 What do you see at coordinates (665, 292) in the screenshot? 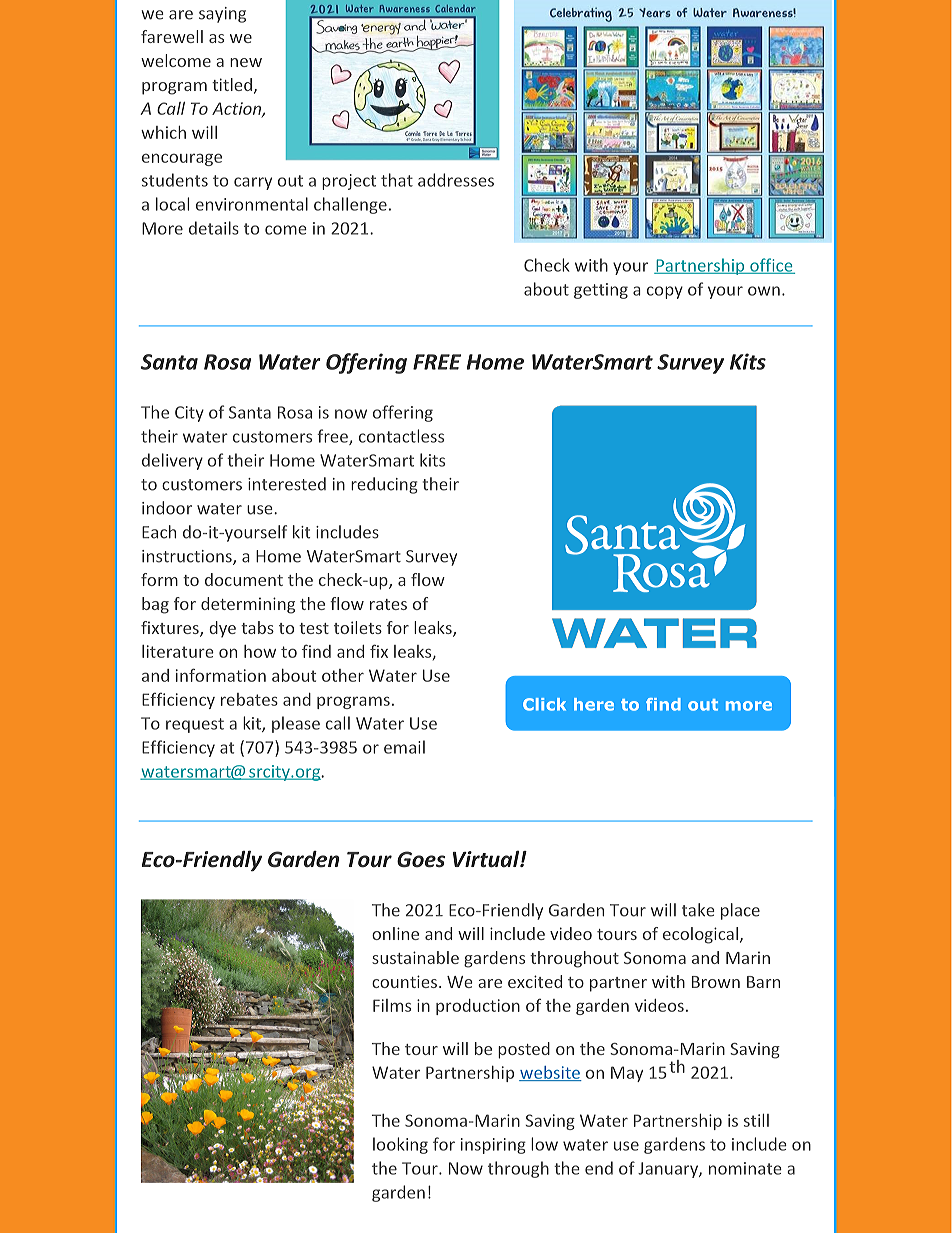
I see `copy` at bounding box center [665, 292].
